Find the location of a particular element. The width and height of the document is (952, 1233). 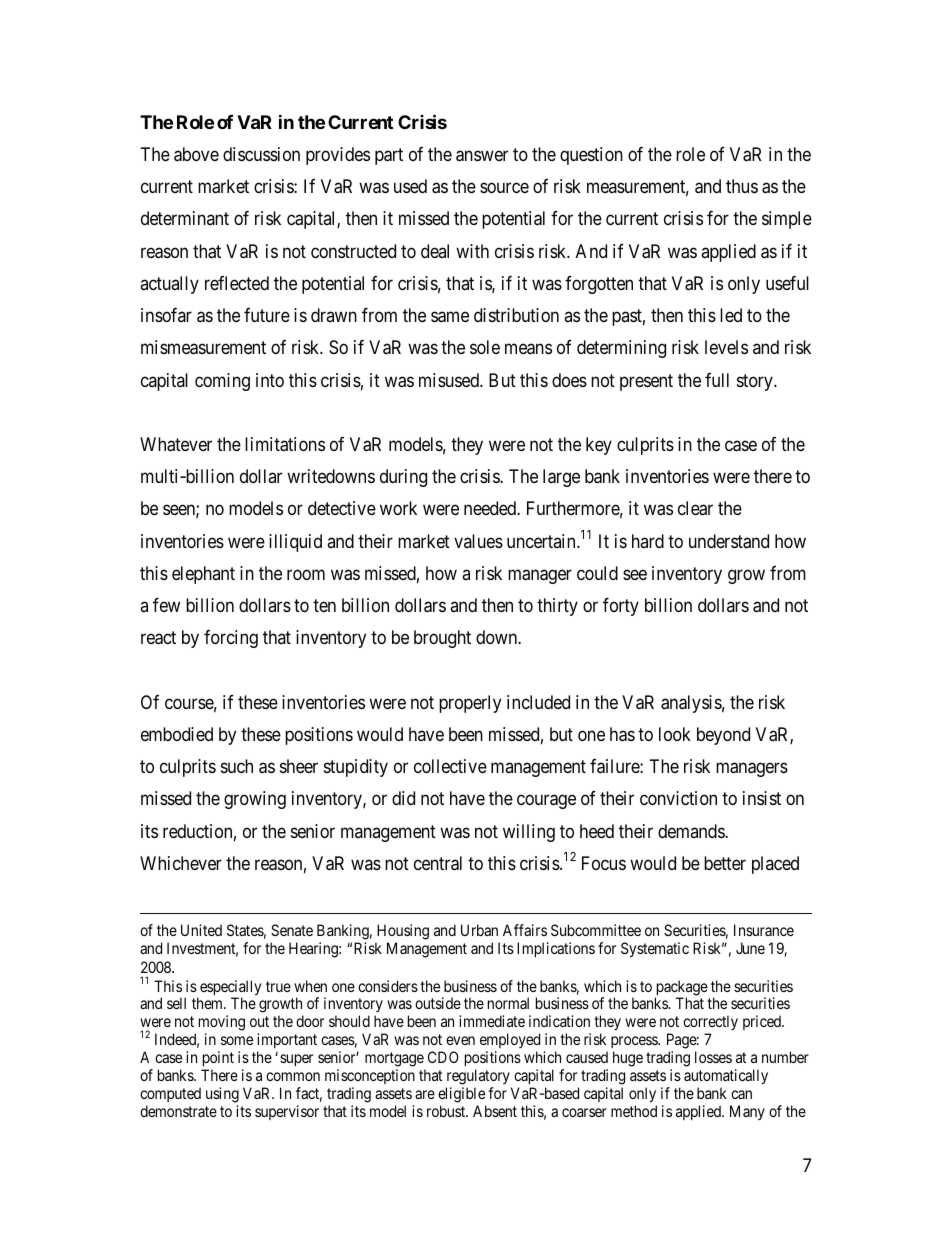

brought is located at coordinates (442, 639).
